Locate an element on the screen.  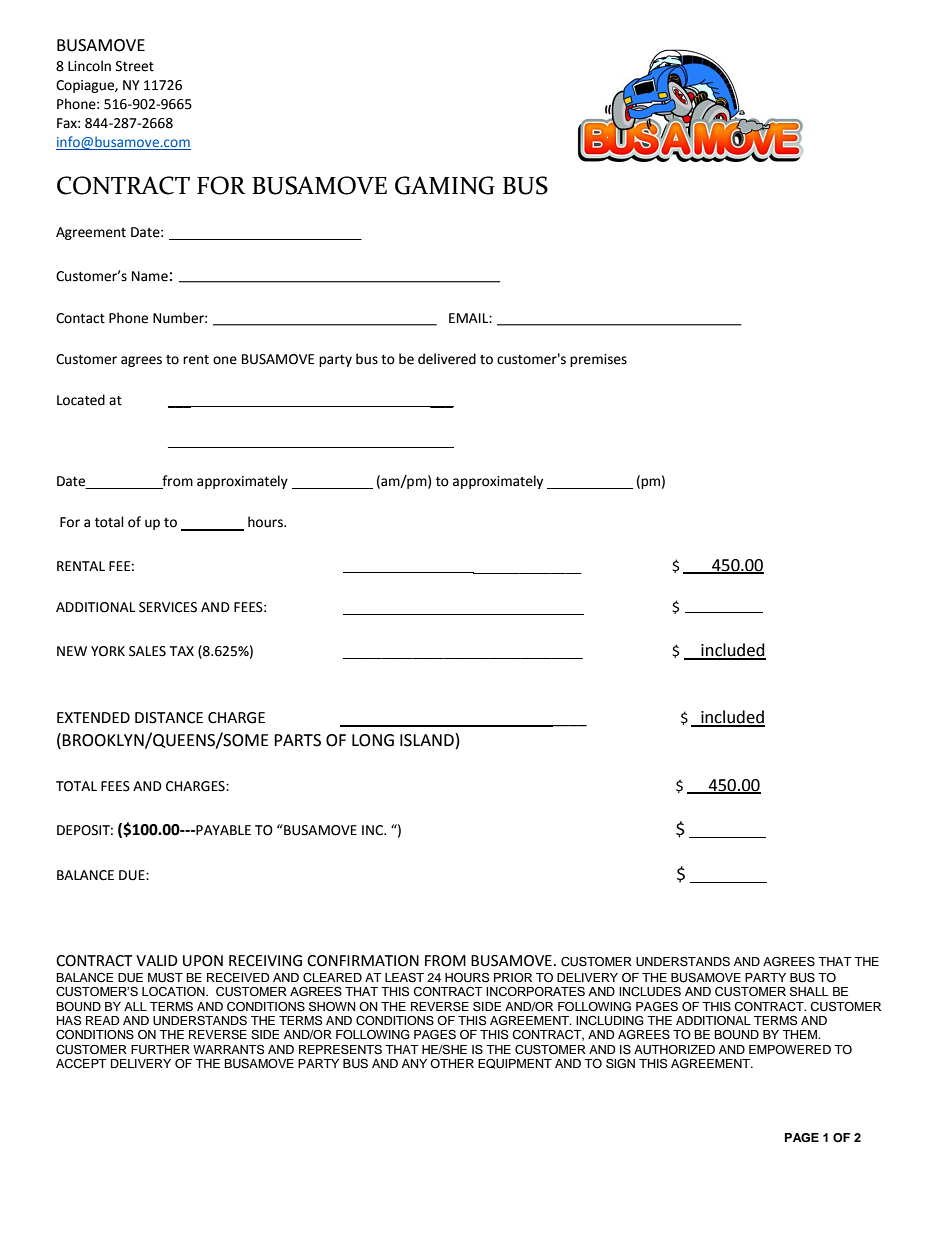
ISLAND is located at coordinates (427, 740).
